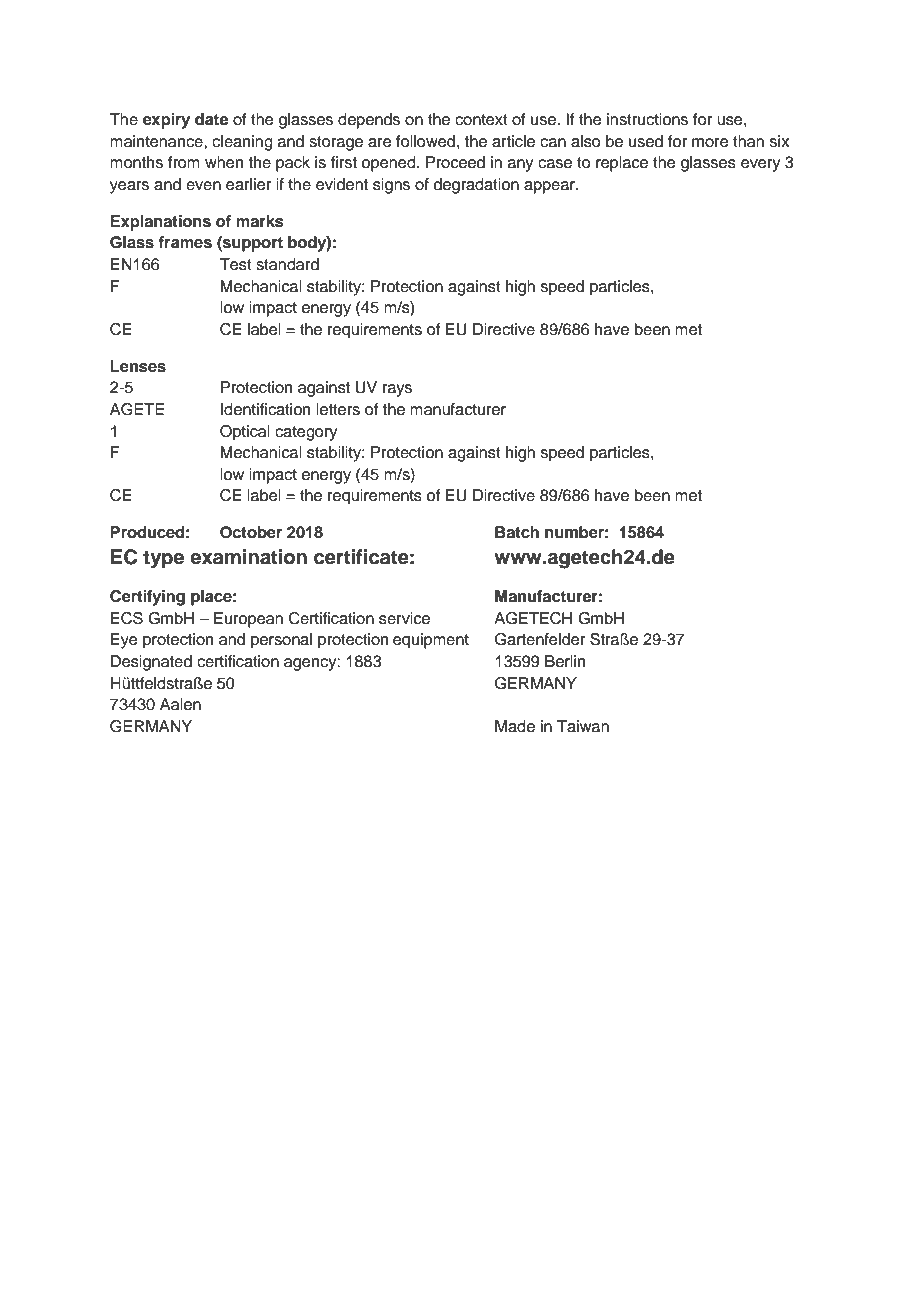 Image resolution: width=924 pixels, height=1308 pixels. What do you see at coordinates (565, 661) in the page?
I see `Berlin` at bounding box center [565, 661].
